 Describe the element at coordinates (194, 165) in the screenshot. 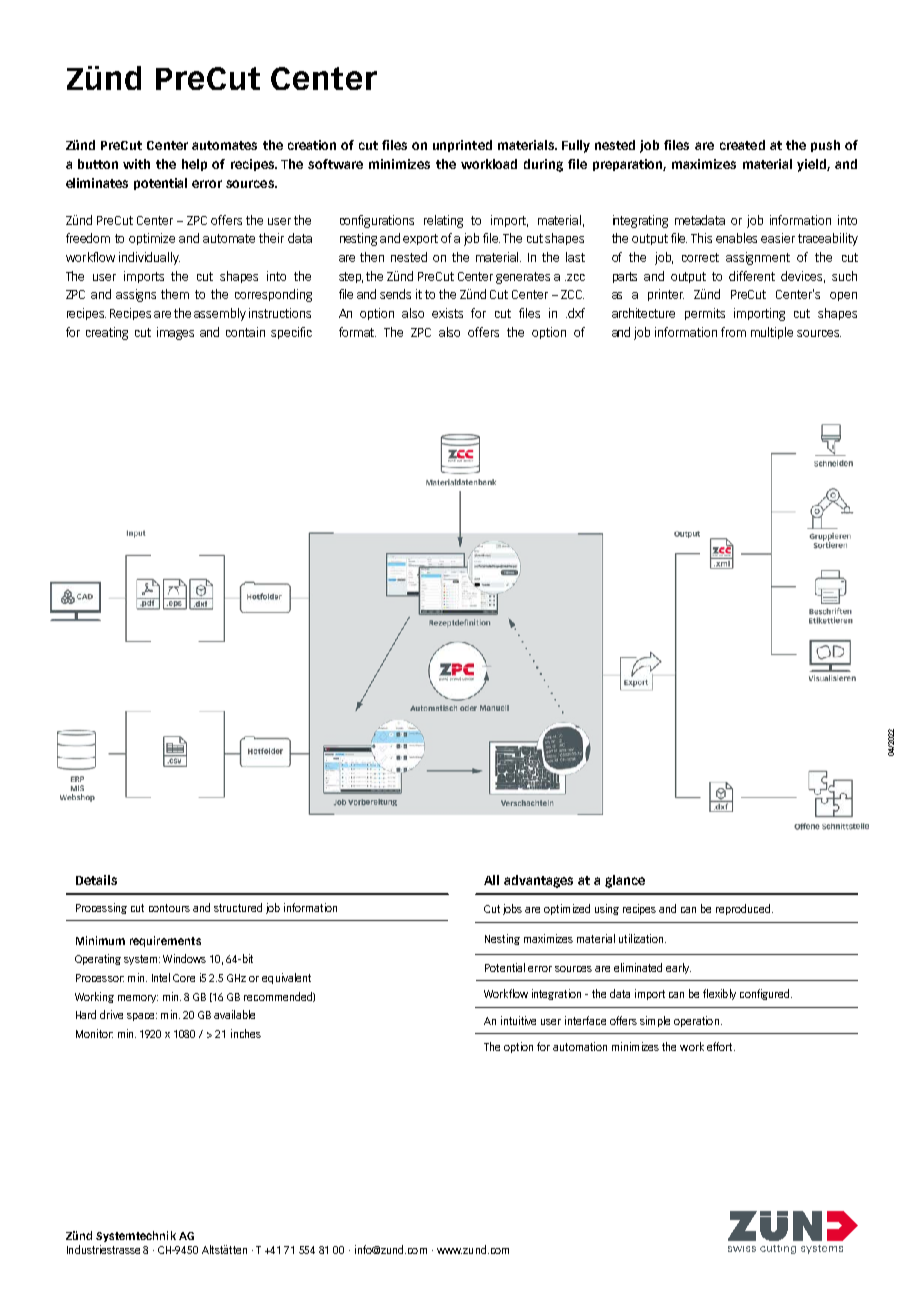

I see `help` at that location.
